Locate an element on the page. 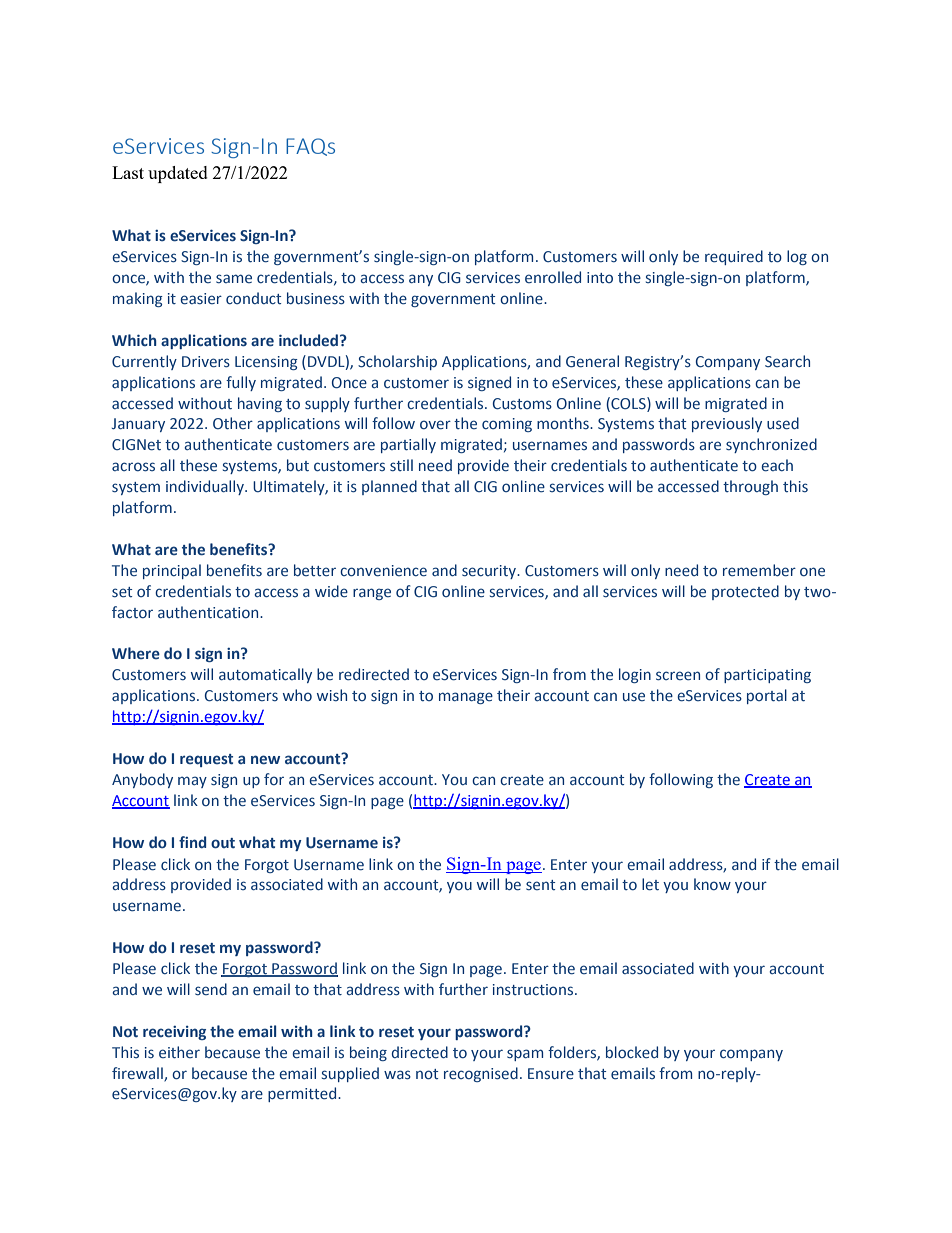 This image has height=1233, width=952. manage is located at coordinates (466, 698).
